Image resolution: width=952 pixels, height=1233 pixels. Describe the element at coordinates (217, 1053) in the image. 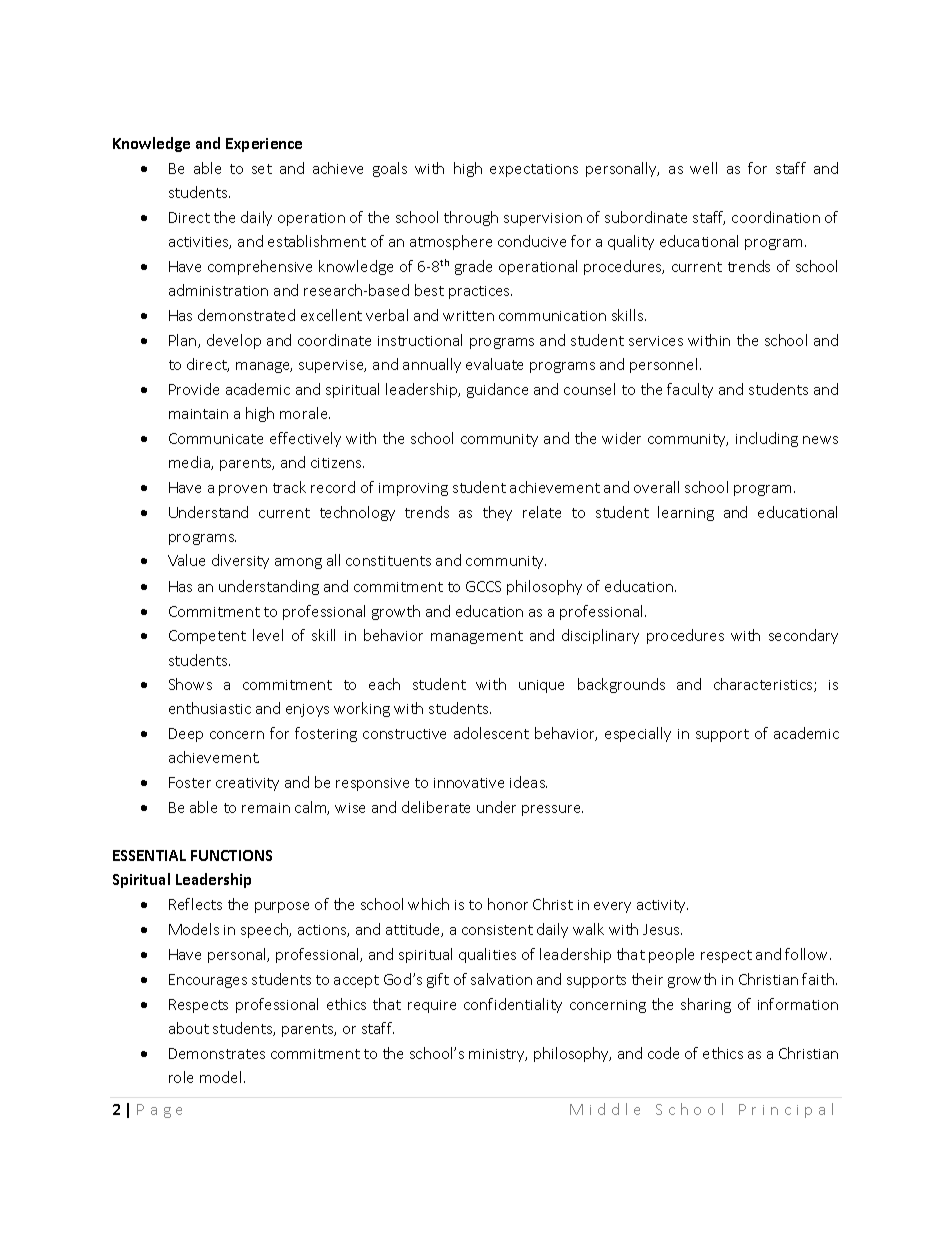

I see `Demonstrates` at that location.
